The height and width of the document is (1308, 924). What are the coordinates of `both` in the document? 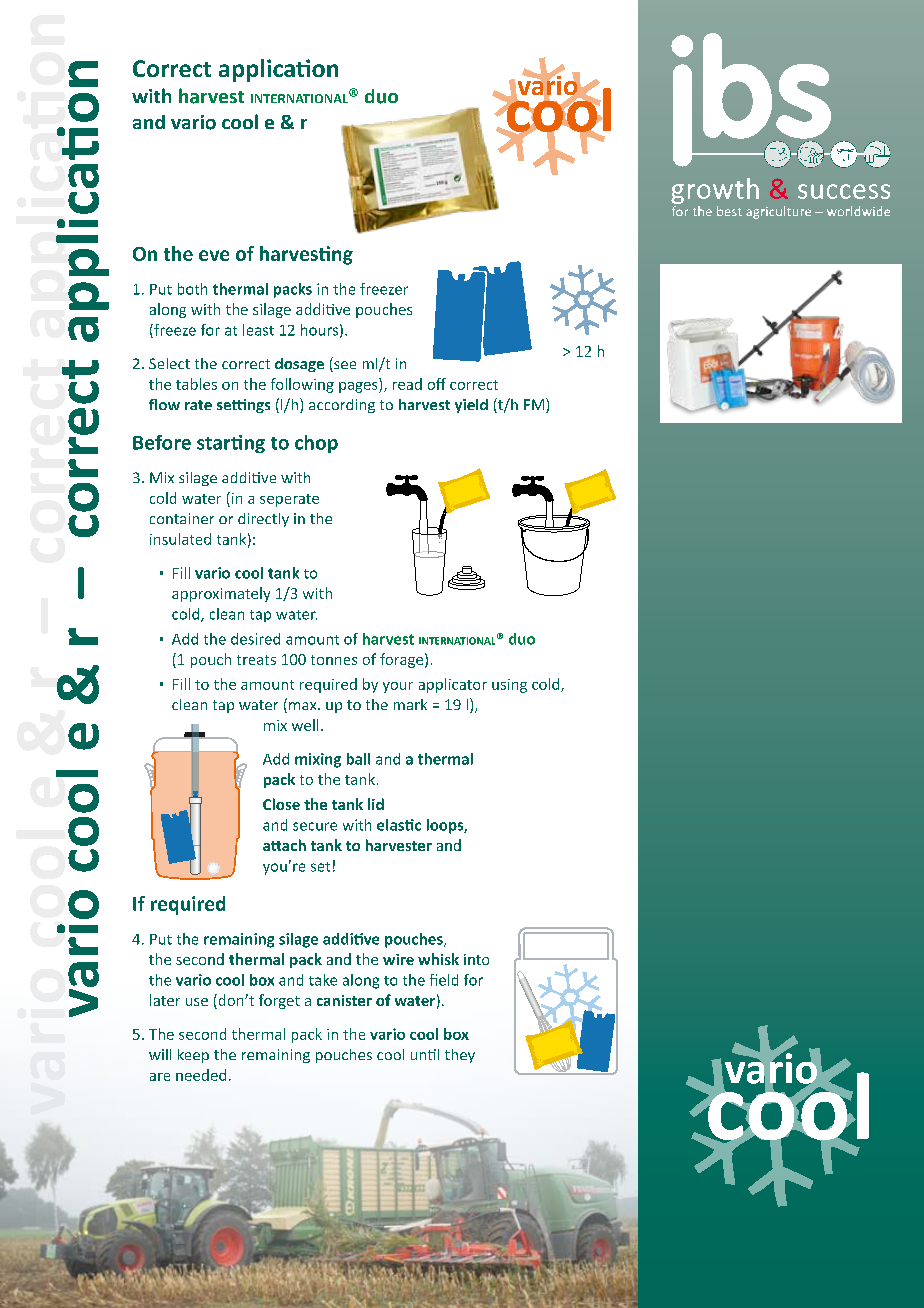 It's located at (192, 289).
